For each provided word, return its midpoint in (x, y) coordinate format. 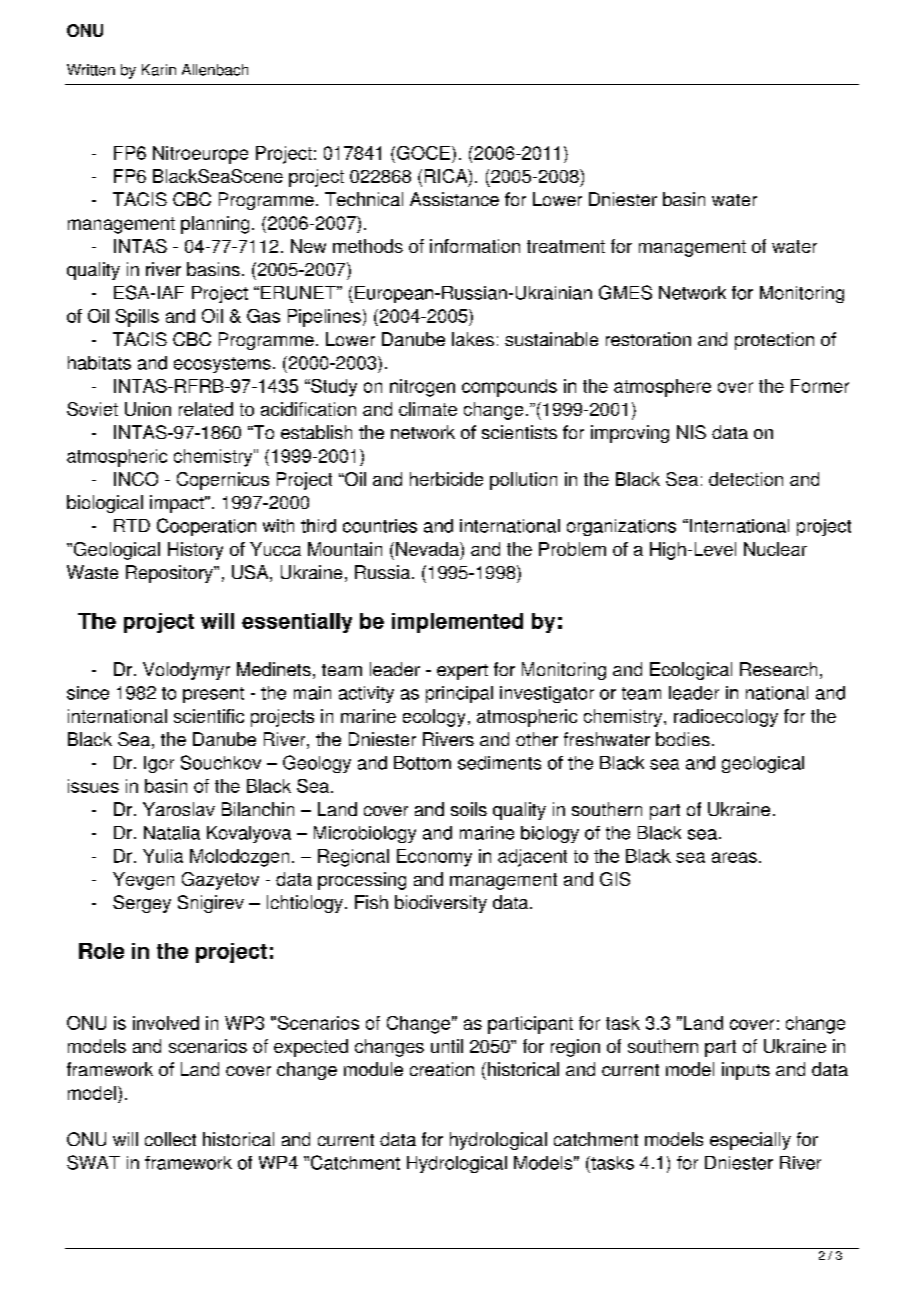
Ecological (691, 671)
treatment (566, 246)
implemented (457, 623)
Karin (159, 70)
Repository (170, 574)
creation (442, 1069)
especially (750, 1141)
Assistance (454, 199)
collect (170, 1139)
